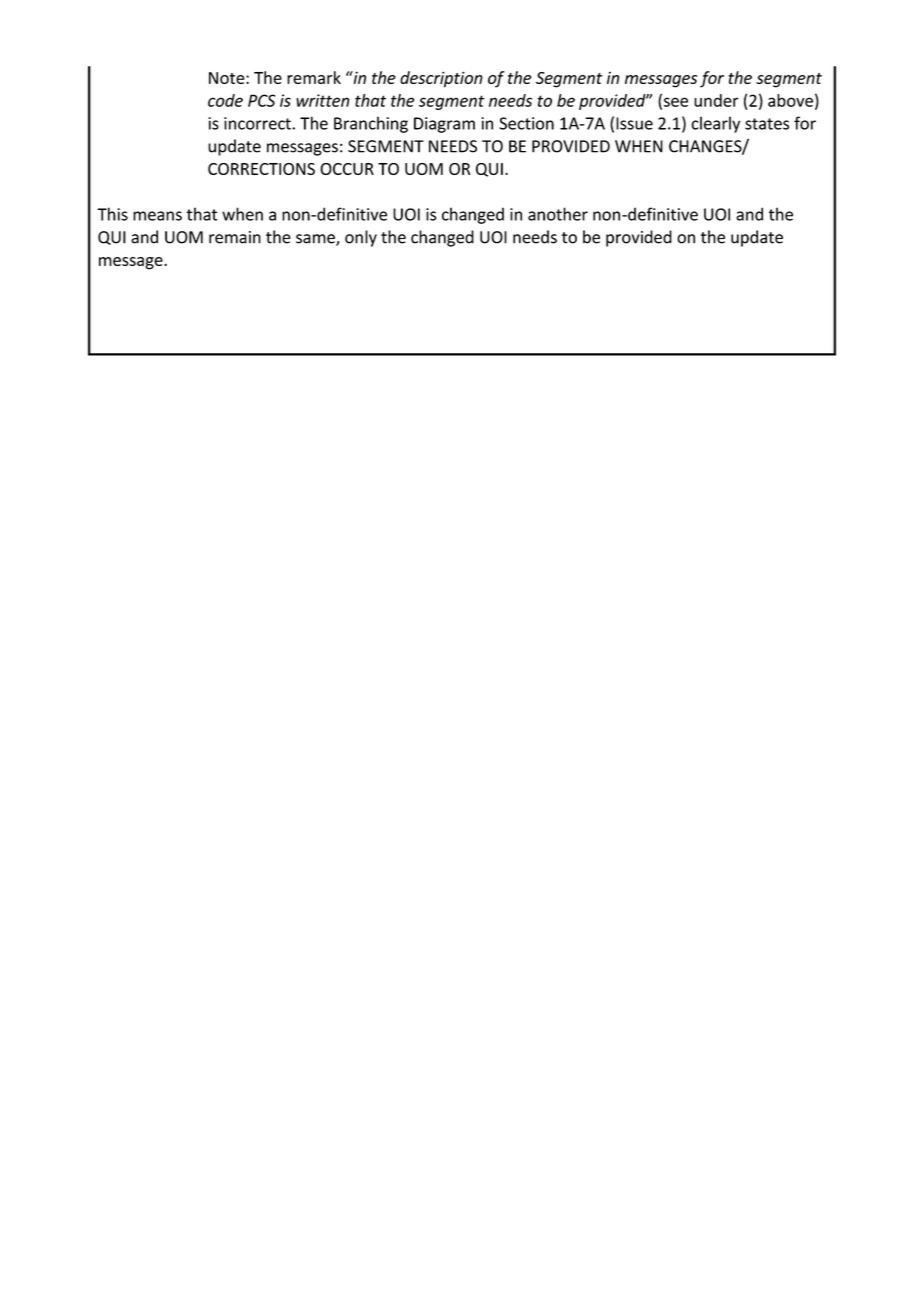 This image has height=1308, width=924. What do you see at coordinates (314, 77) in the image?
I see `remark` at bounding box center [314, 77].
